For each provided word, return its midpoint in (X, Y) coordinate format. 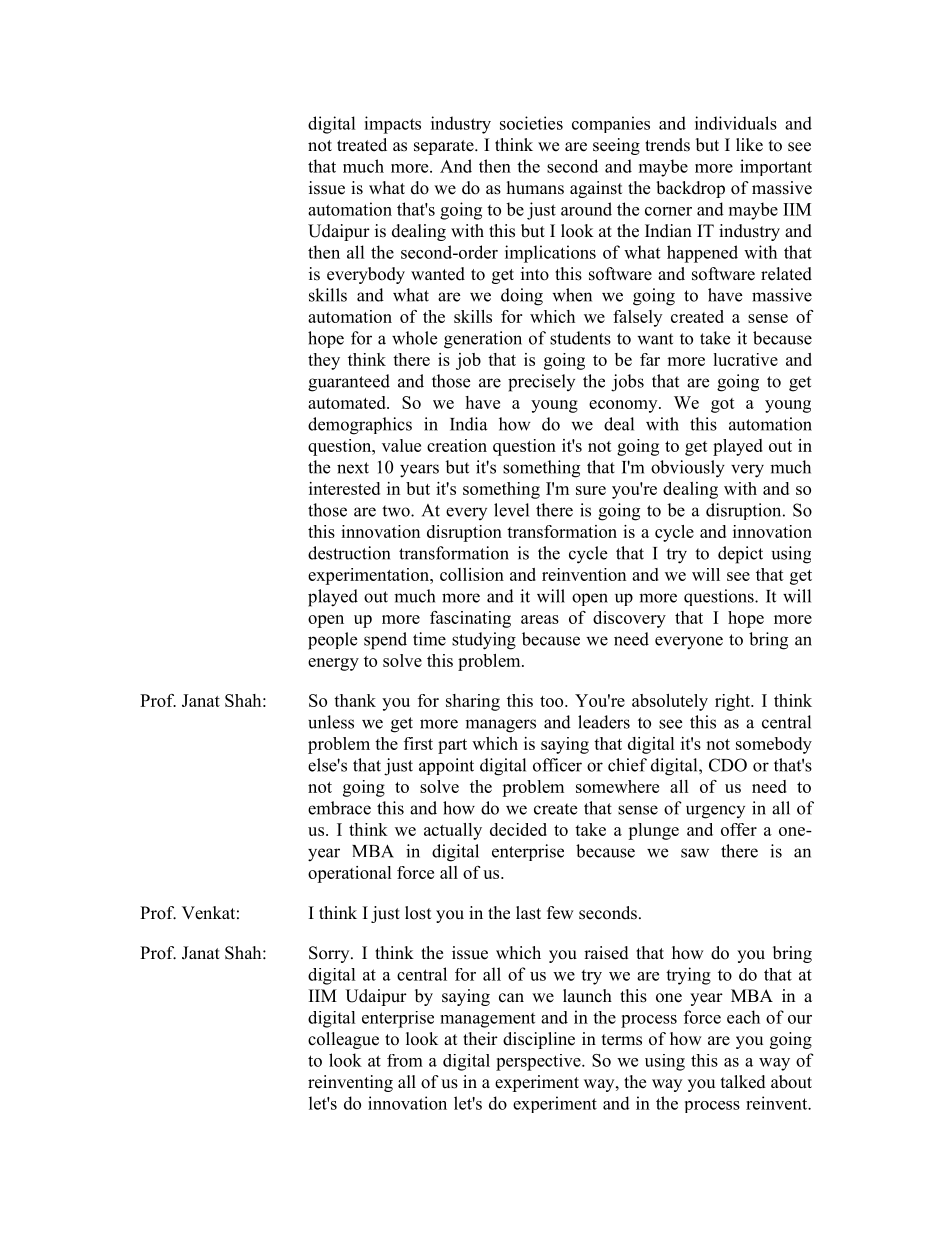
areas (540, 619)
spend (385, 641)
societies (531, 123)
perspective (539, 1062)
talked (743, 1082)
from (405, 1060)
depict (740, 555)
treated (362, 145)
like (749, 145)
